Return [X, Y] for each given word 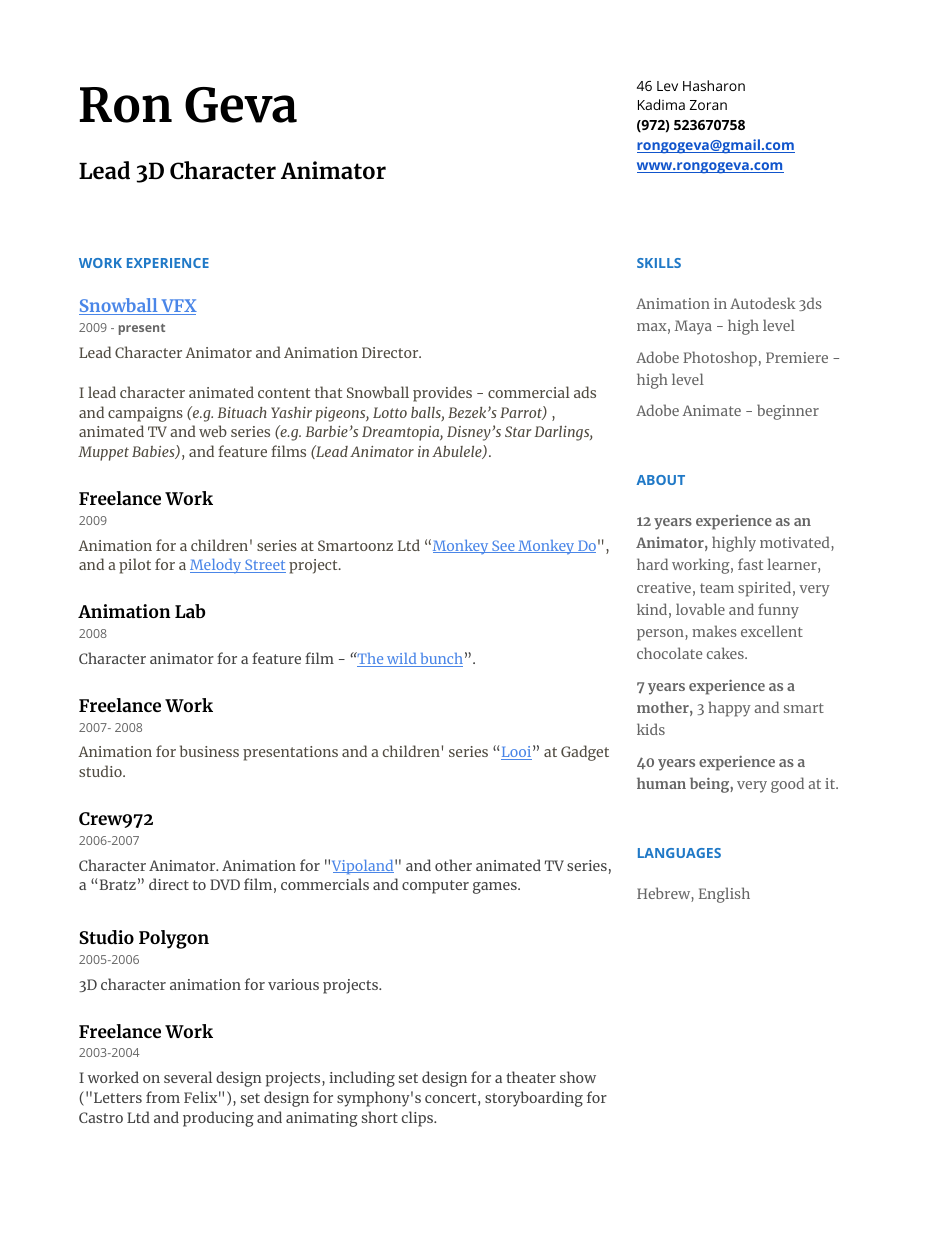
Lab [190, 611]
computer [435, 887]
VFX [178, 307]
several [188, 1077]
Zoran [708, 105]
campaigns [145, 414]
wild [402, 660]
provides [442, 394]
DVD [225, 884]
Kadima [661, 104]
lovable [700, 609]
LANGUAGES [679, 853]
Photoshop [720, 359]
